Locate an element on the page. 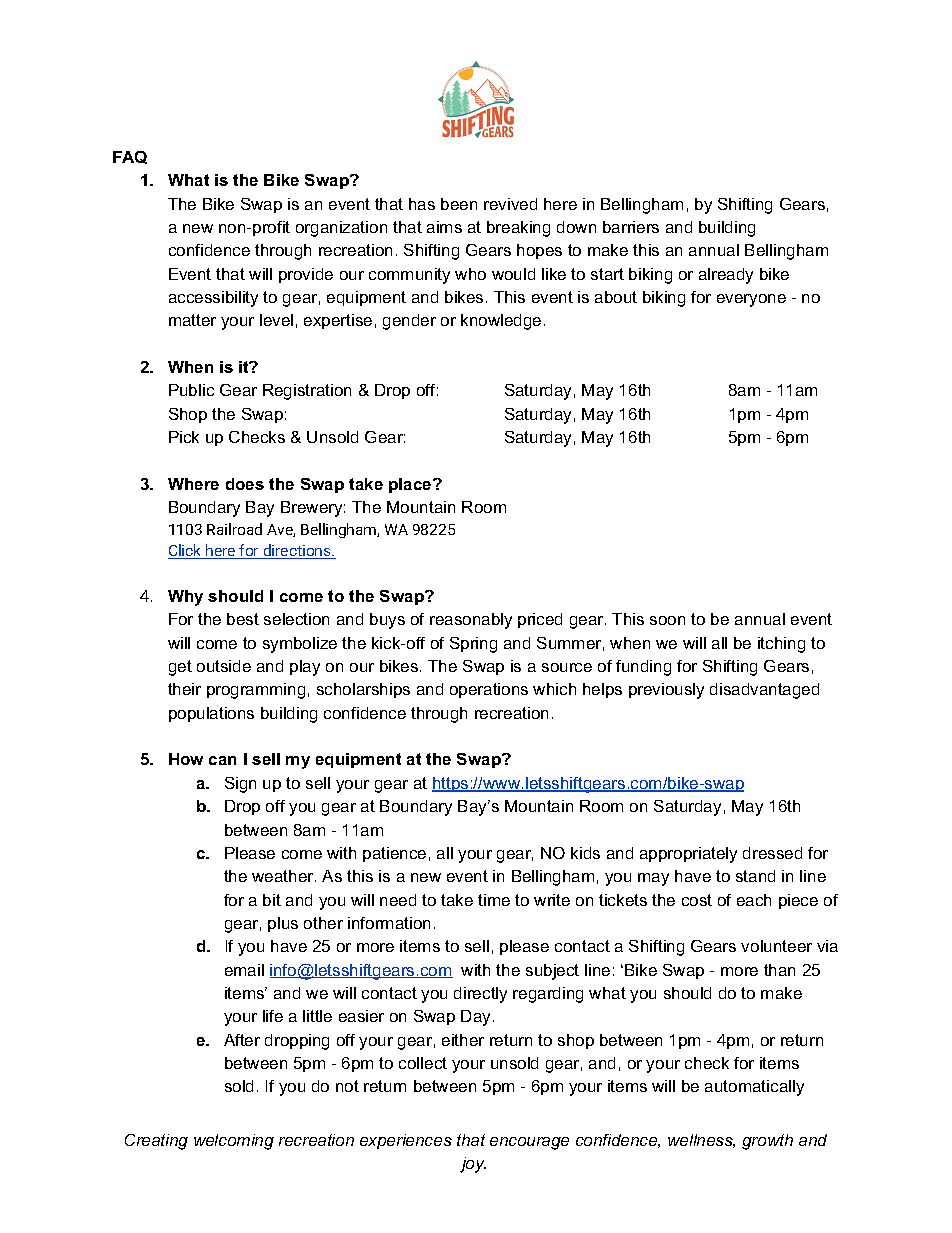 The image size is (952, 1233). growth is located at coordinates (767, 1142).
